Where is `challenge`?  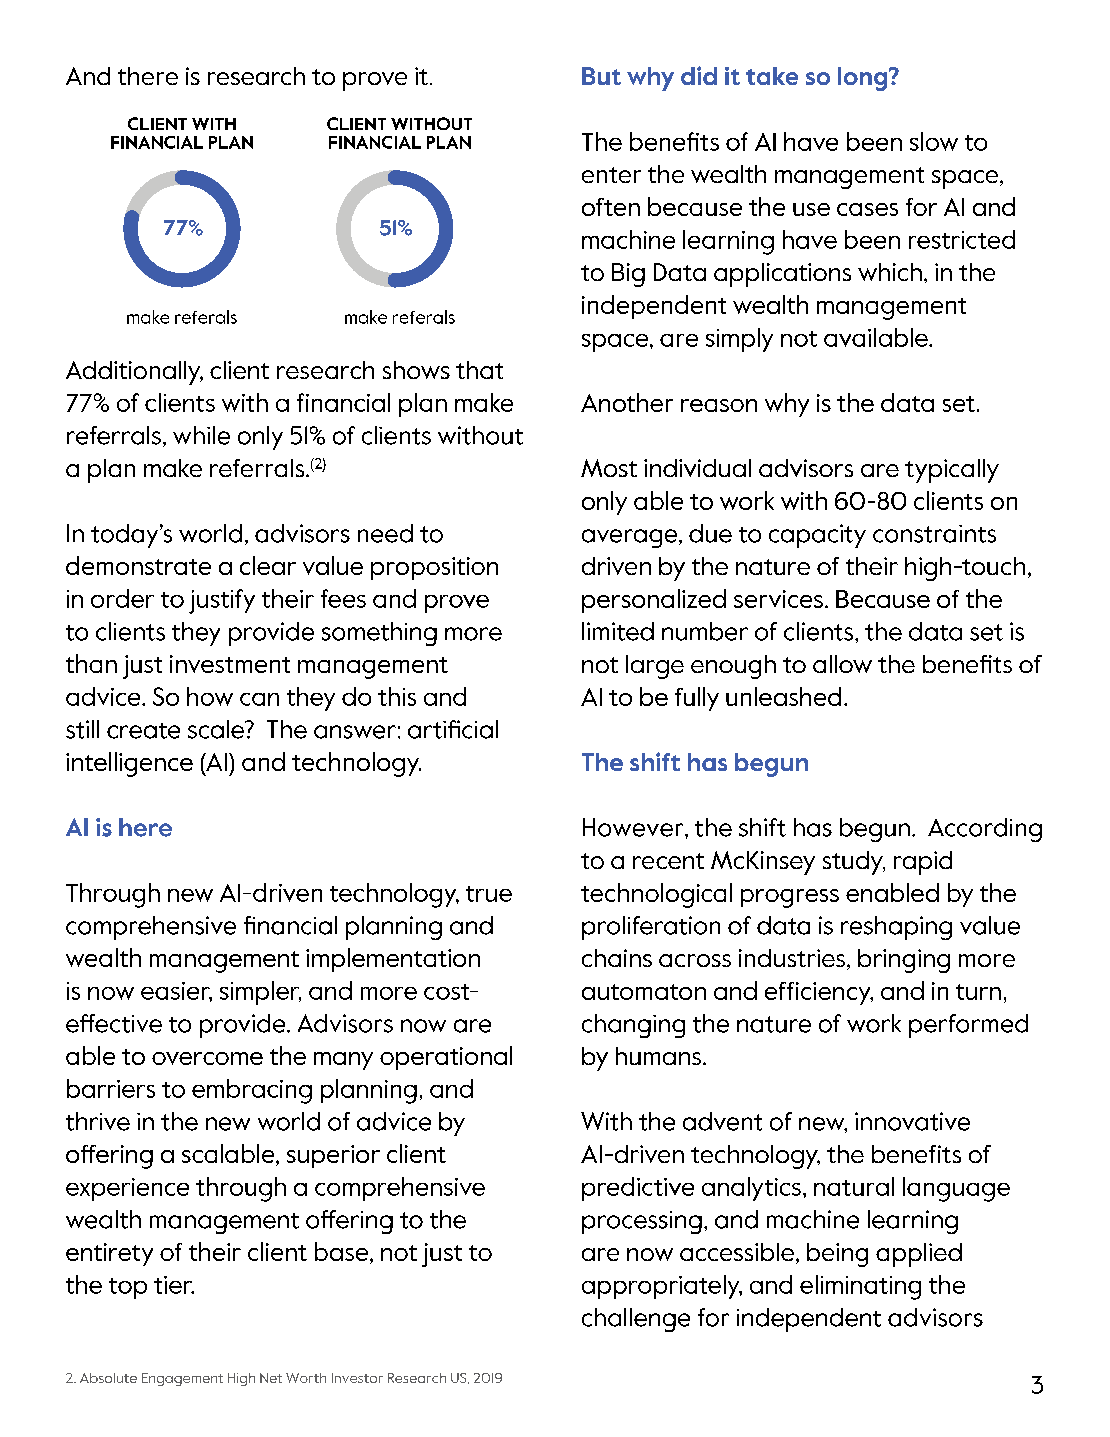 challenge is located at coordinates (636, 1320).
